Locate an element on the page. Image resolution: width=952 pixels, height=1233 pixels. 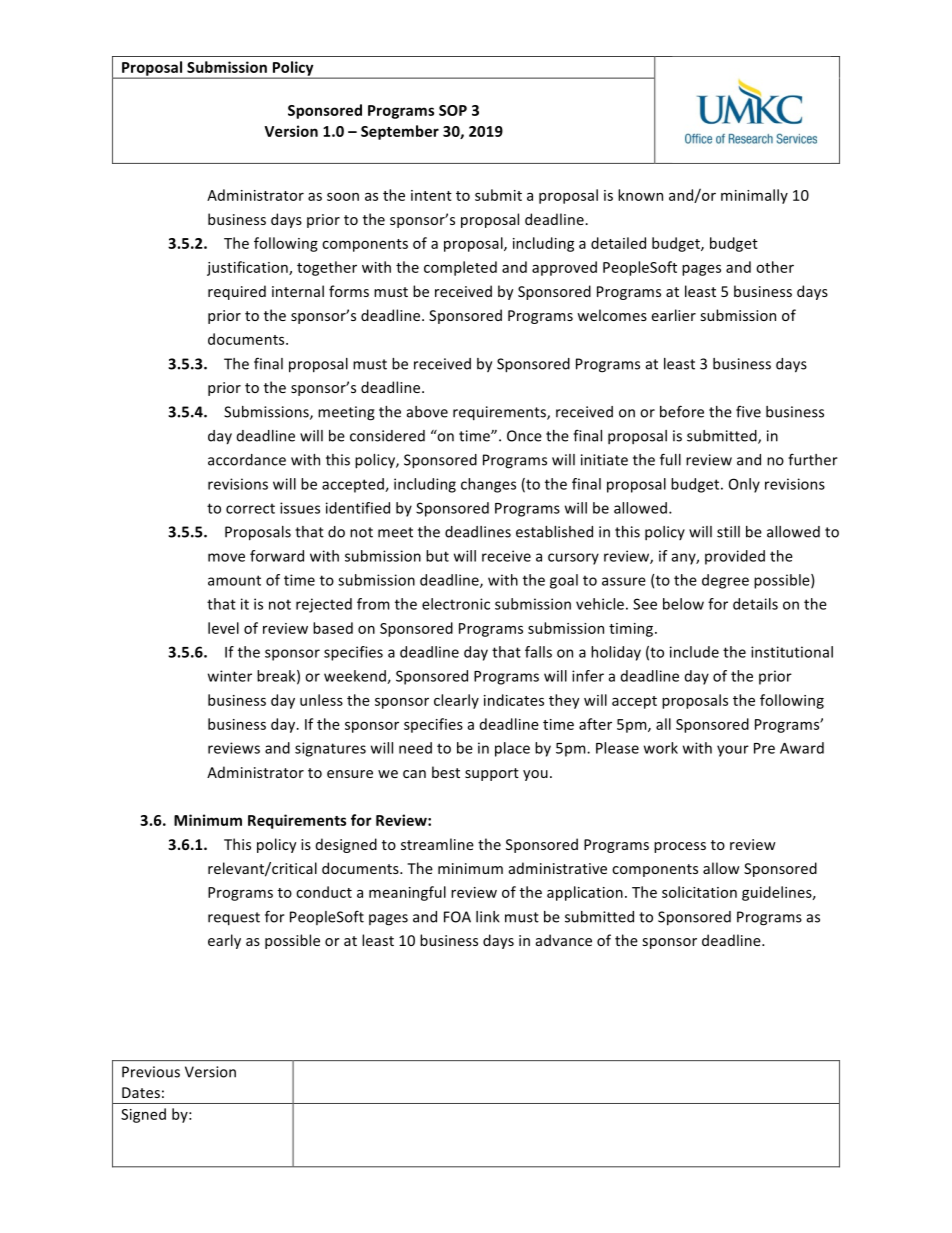
winter is located at coordinates (230, 676).
